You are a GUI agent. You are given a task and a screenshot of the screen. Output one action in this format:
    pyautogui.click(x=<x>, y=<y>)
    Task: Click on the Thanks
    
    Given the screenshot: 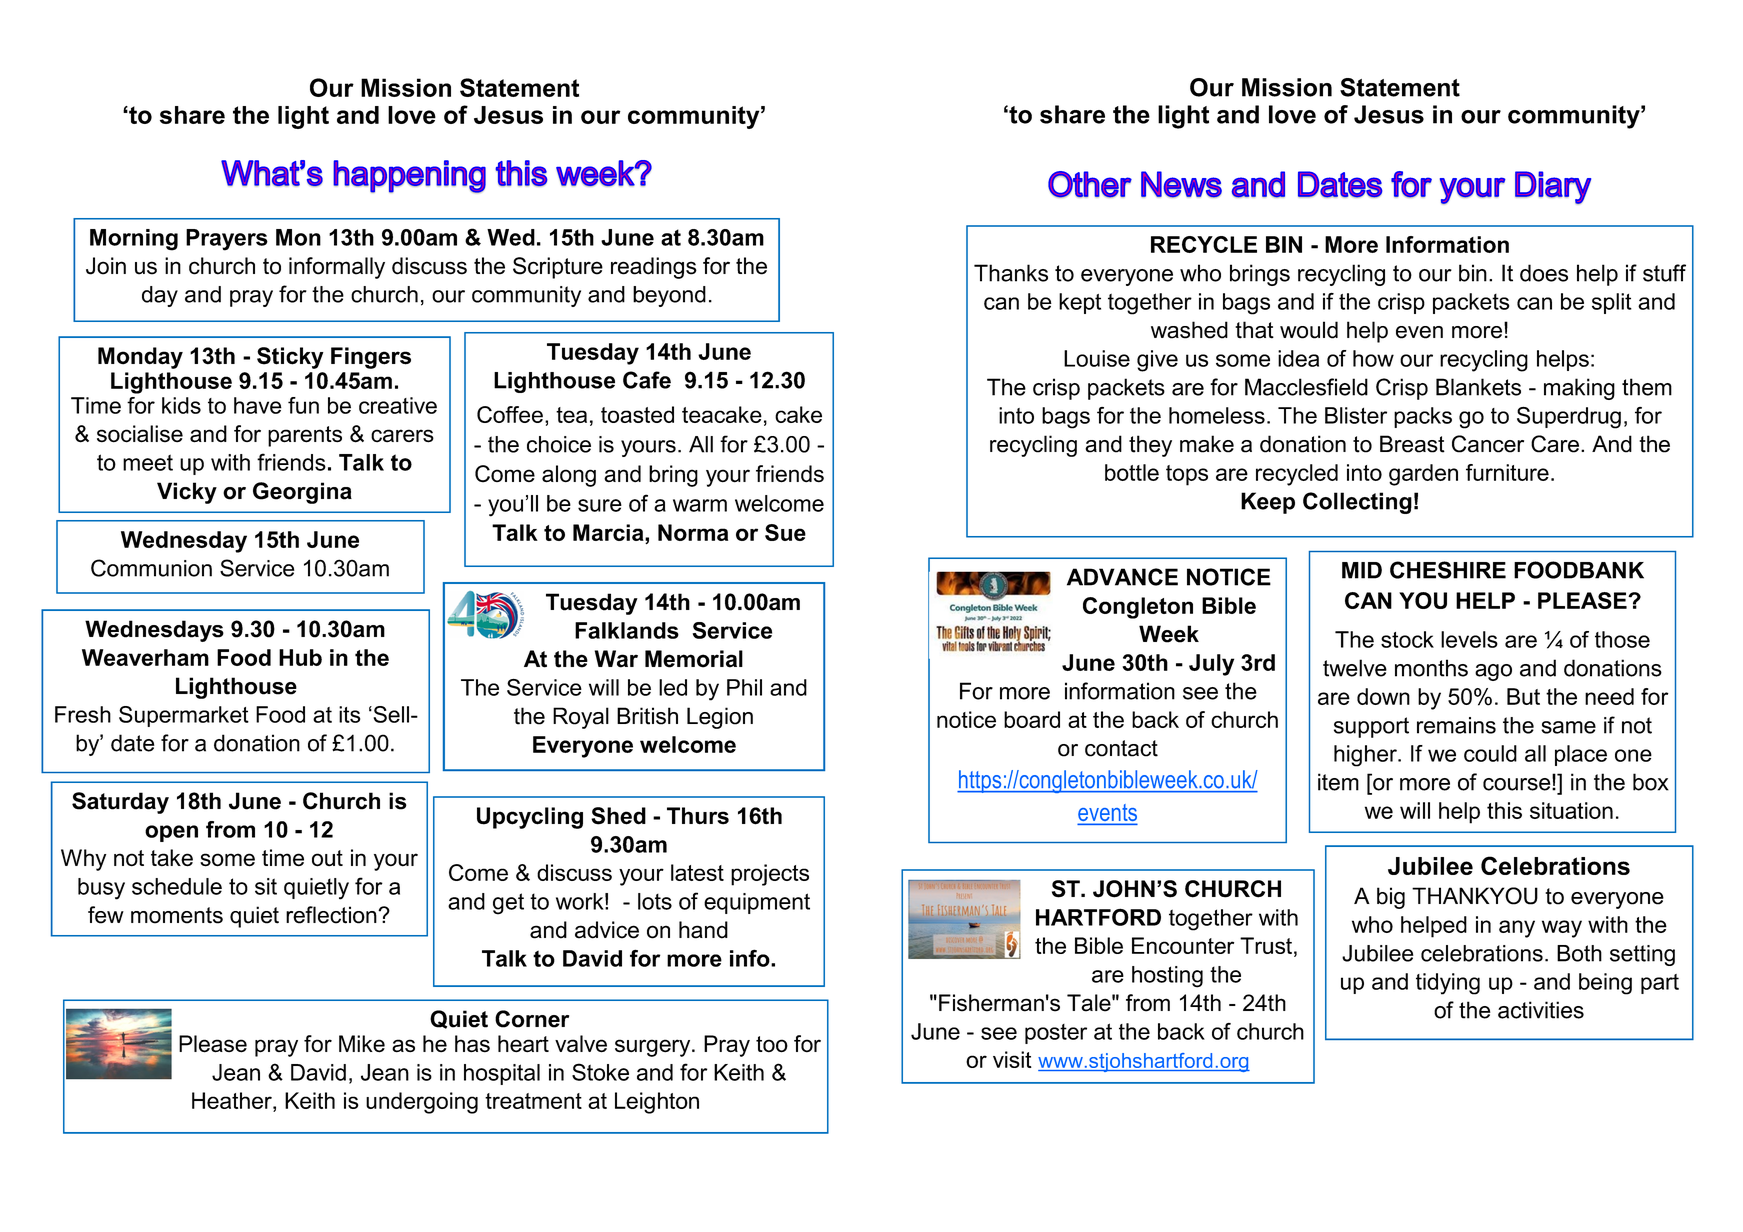 What is the action you would take?
    pyautogui.click(x=1011, y=273)
